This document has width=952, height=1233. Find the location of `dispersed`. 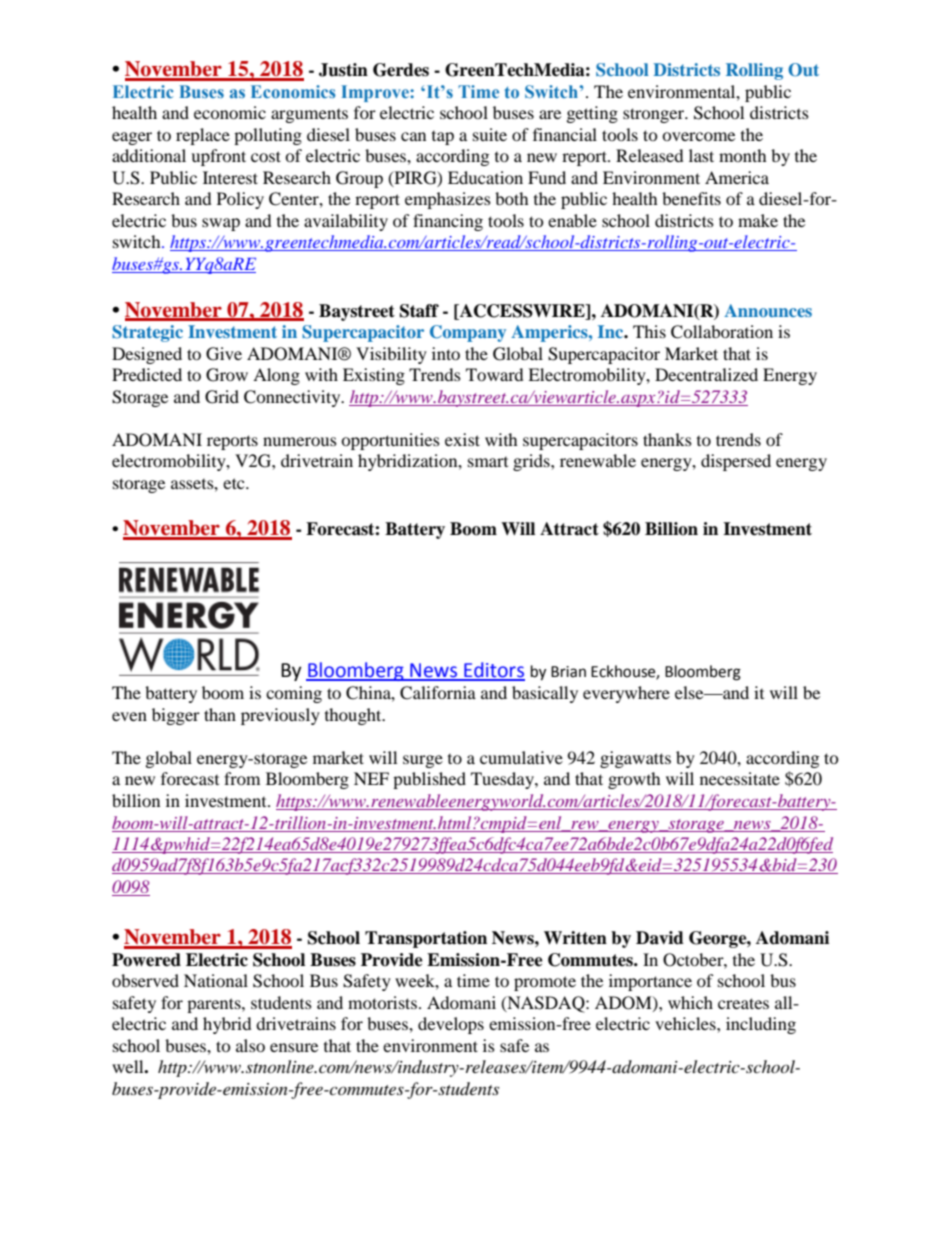

dispersed is located at coordinates (736, 462).
